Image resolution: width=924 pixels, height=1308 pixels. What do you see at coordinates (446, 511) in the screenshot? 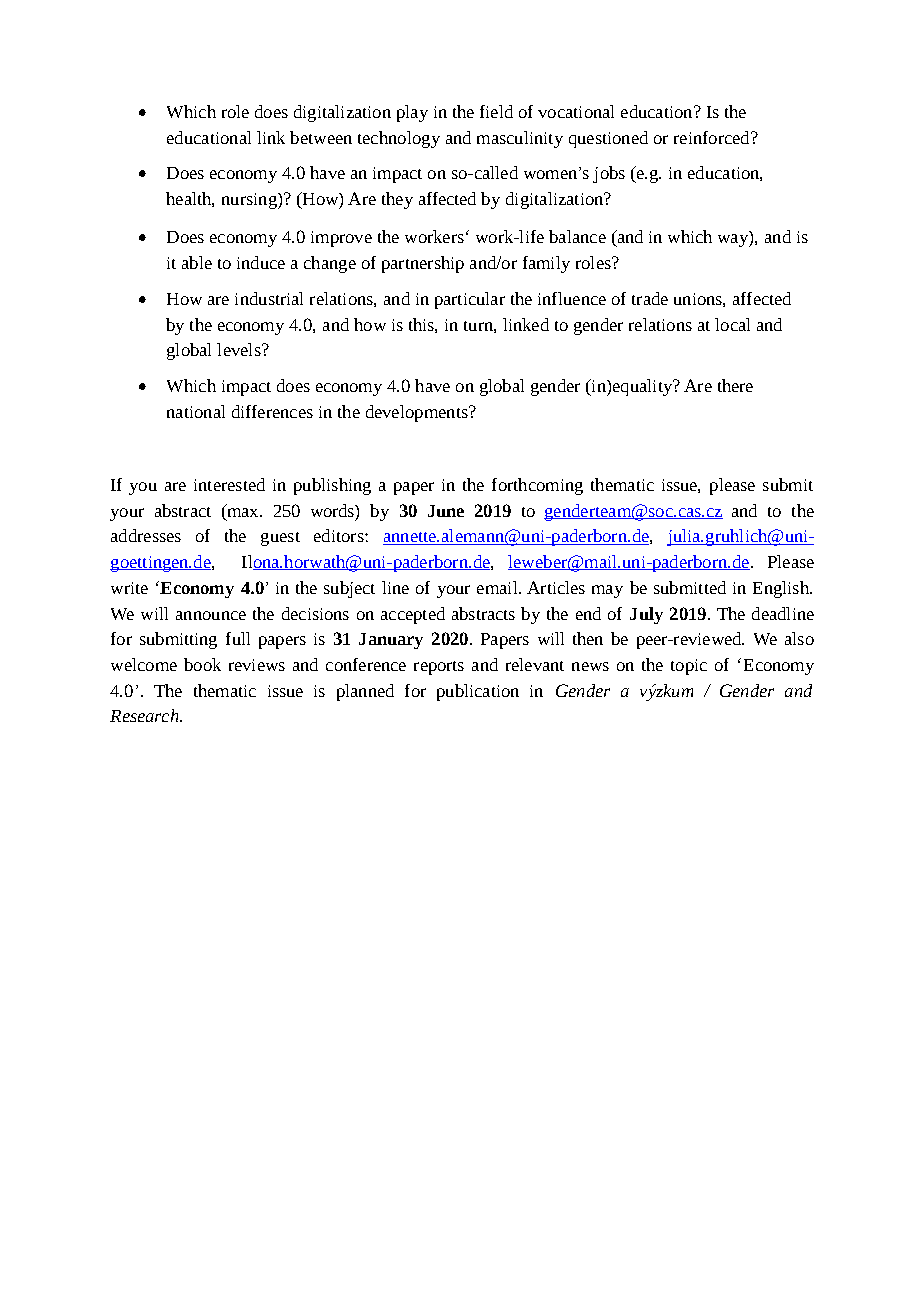
I see `June` at bounding box center [446, 511].
